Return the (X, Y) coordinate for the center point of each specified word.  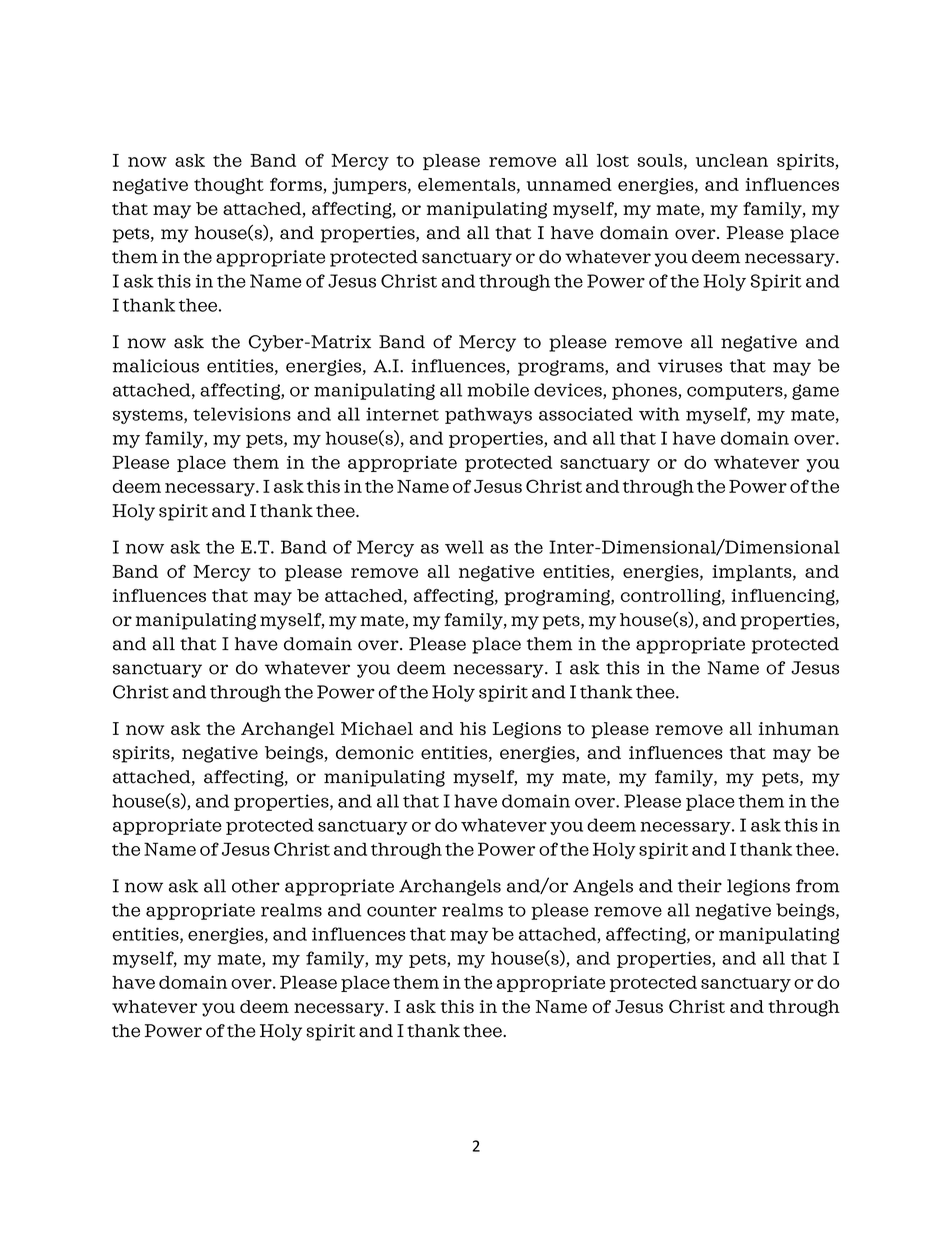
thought (229, 186)
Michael (377, 728)
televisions (242, 414)
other (256, 886)
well (464, 547)
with (659, 414)
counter (402, 911)
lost (613, 160)
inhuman (799, 728)
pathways (488, 415)
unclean (732, 160)
